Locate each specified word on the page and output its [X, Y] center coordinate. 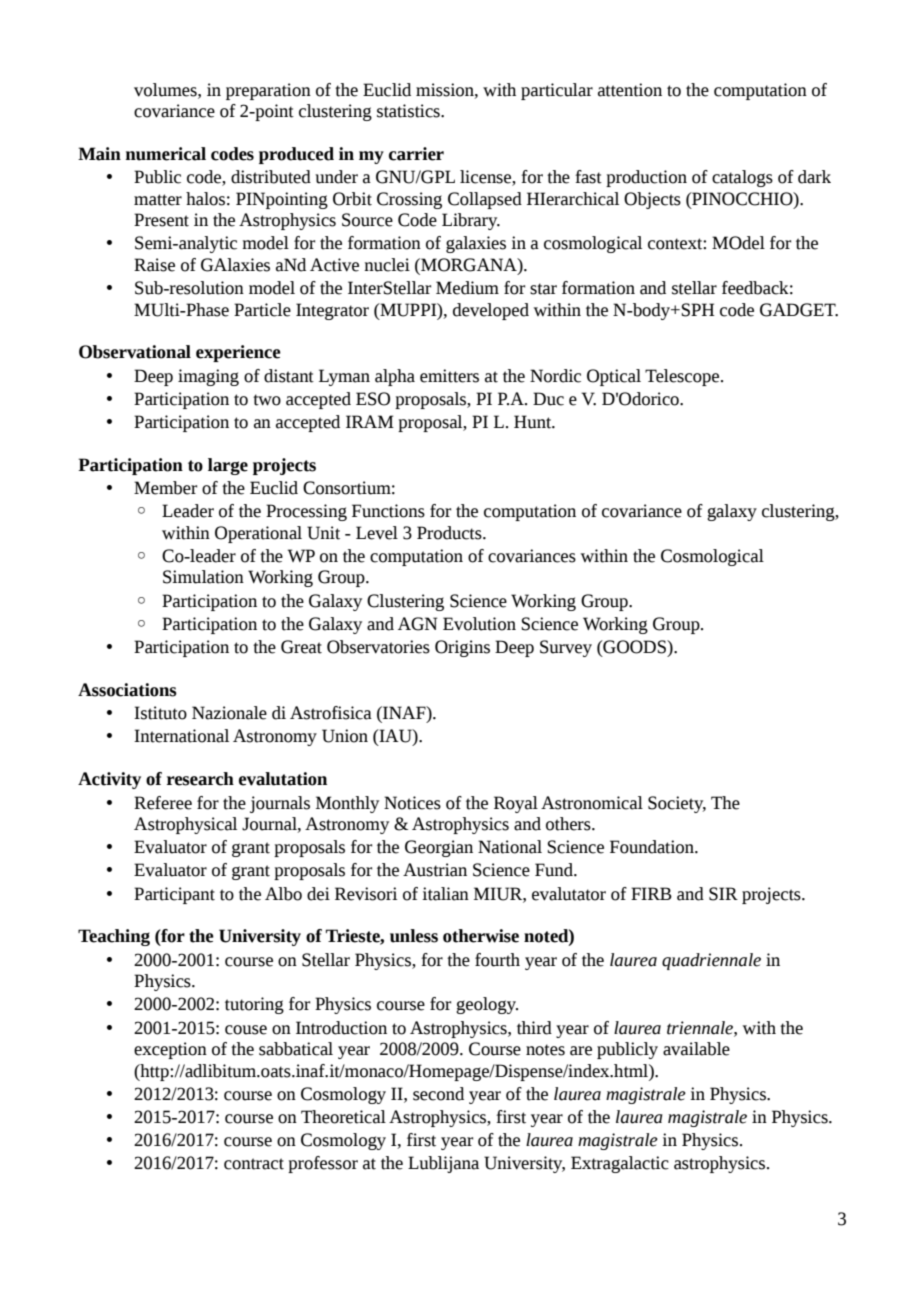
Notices [412, 803]
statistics [409, 111]
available [696, 1049]
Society [677, 804]
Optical [614, 377]
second [438, 1094]
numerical [166, 154]
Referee [163, 803]
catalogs [742, 178]
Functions [388, 511]
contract [254, 1164]
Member [165, 488]
